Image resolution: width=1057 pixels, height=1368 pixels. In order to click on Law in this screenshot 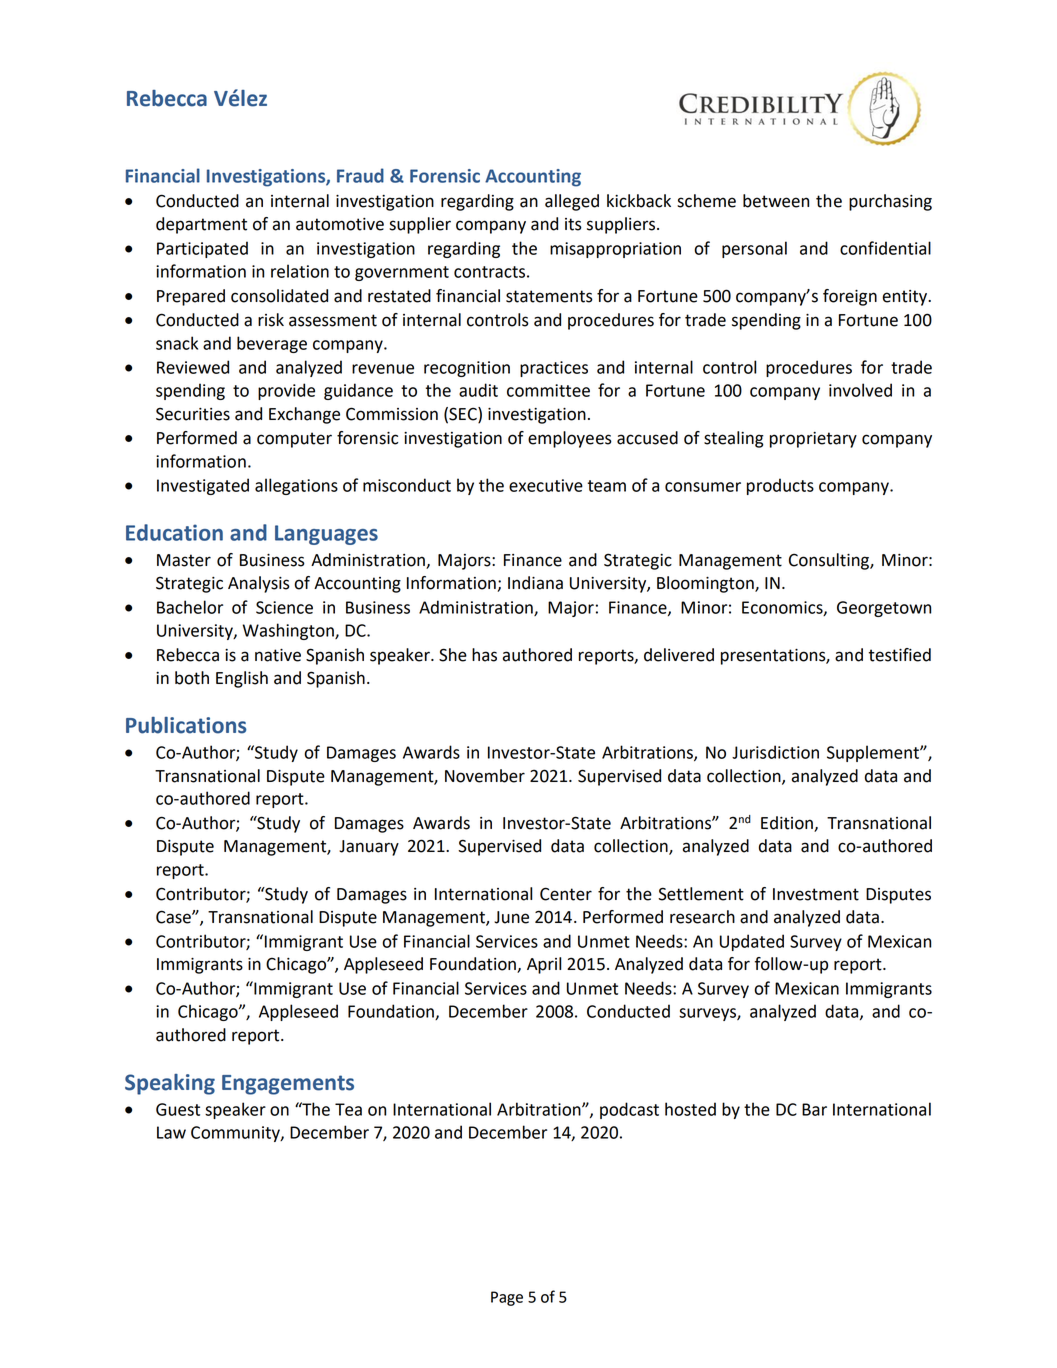, I will do `click(171, 1132)`.
